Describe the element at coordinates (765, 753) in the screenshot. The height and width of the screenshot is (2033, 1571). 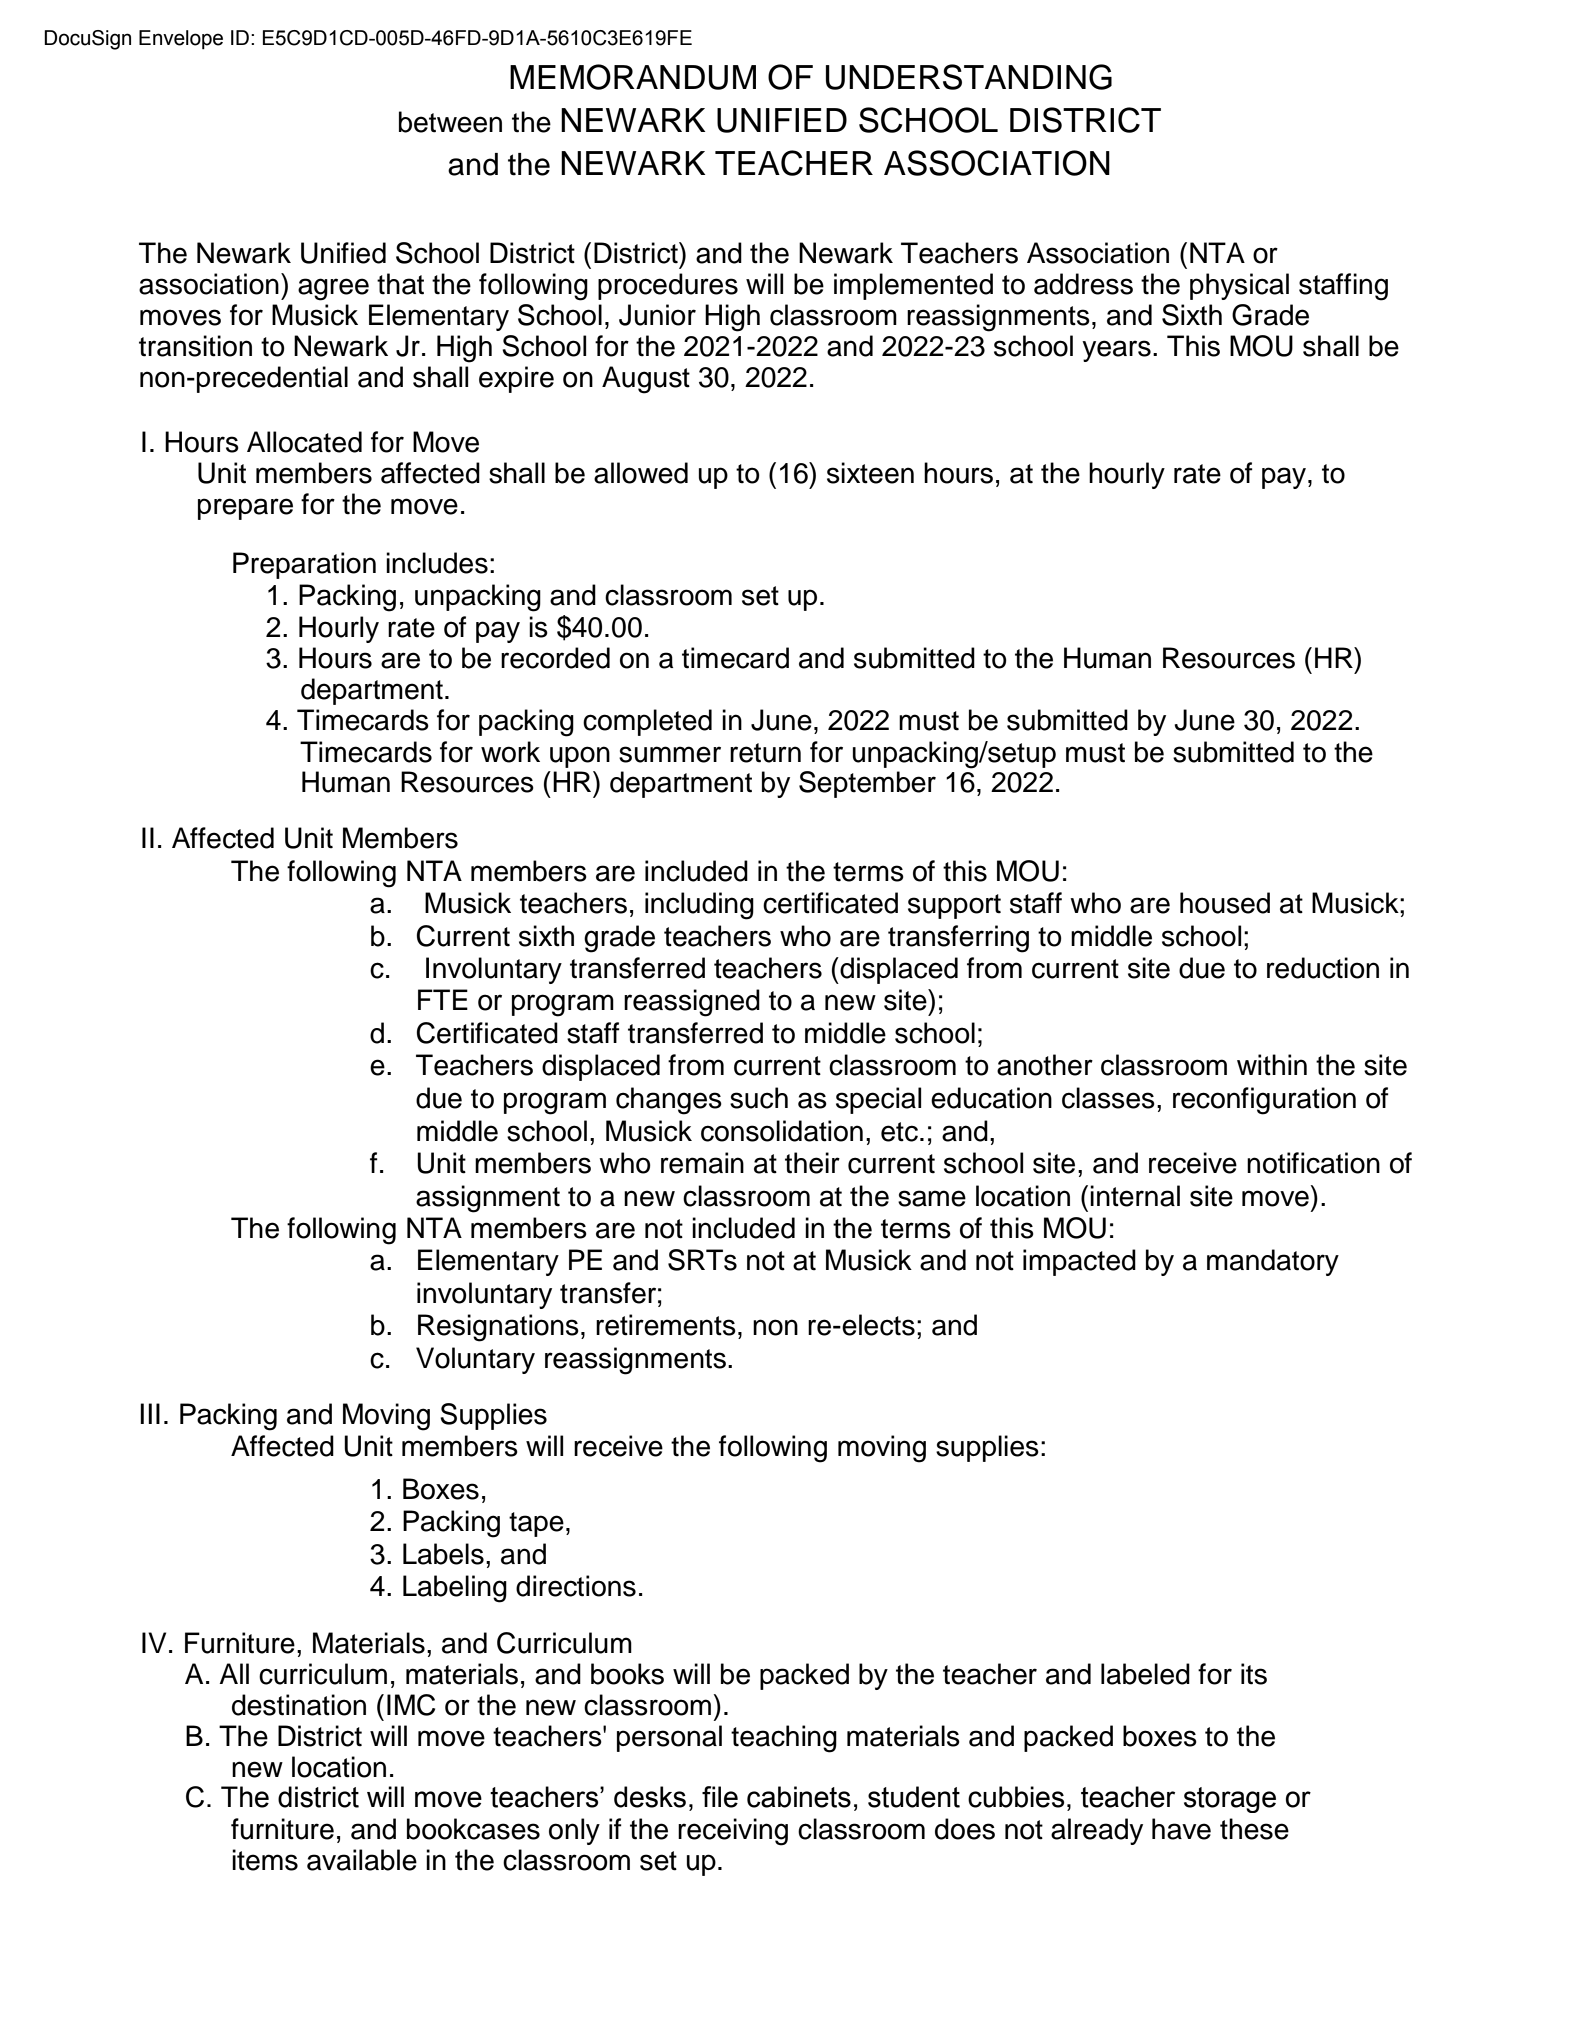
I see `return` at that location.
